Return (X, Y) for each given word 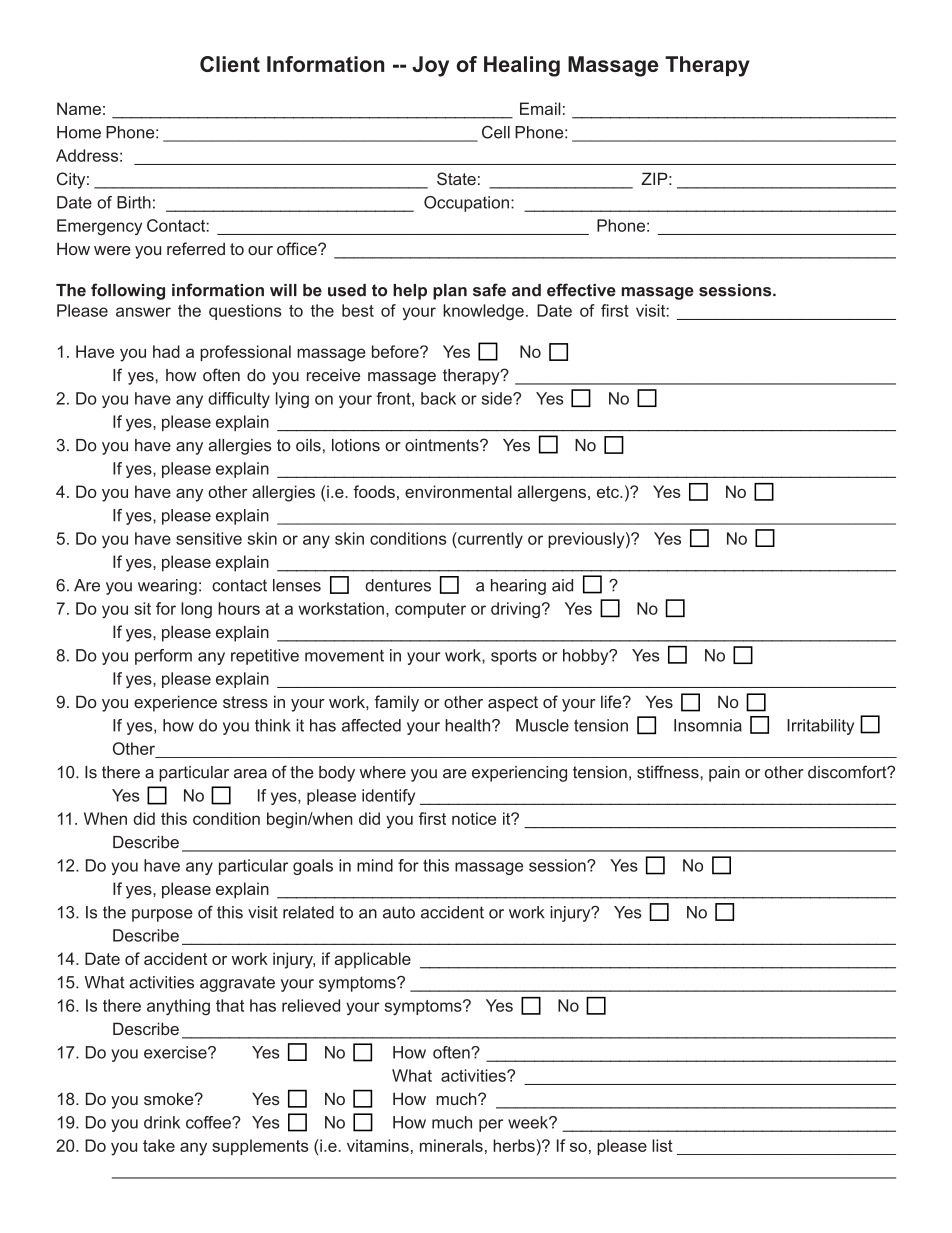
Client (230, 64)
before (396, 351)
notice (474, 818)
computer (430, 610)
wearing (167, 587)
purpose (162, 915)
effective (581, 290)
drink (162, 1122)
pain (724, 774)
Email (540, 108)
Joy (430, 66)
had (166, 351)
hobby (587, 657)
